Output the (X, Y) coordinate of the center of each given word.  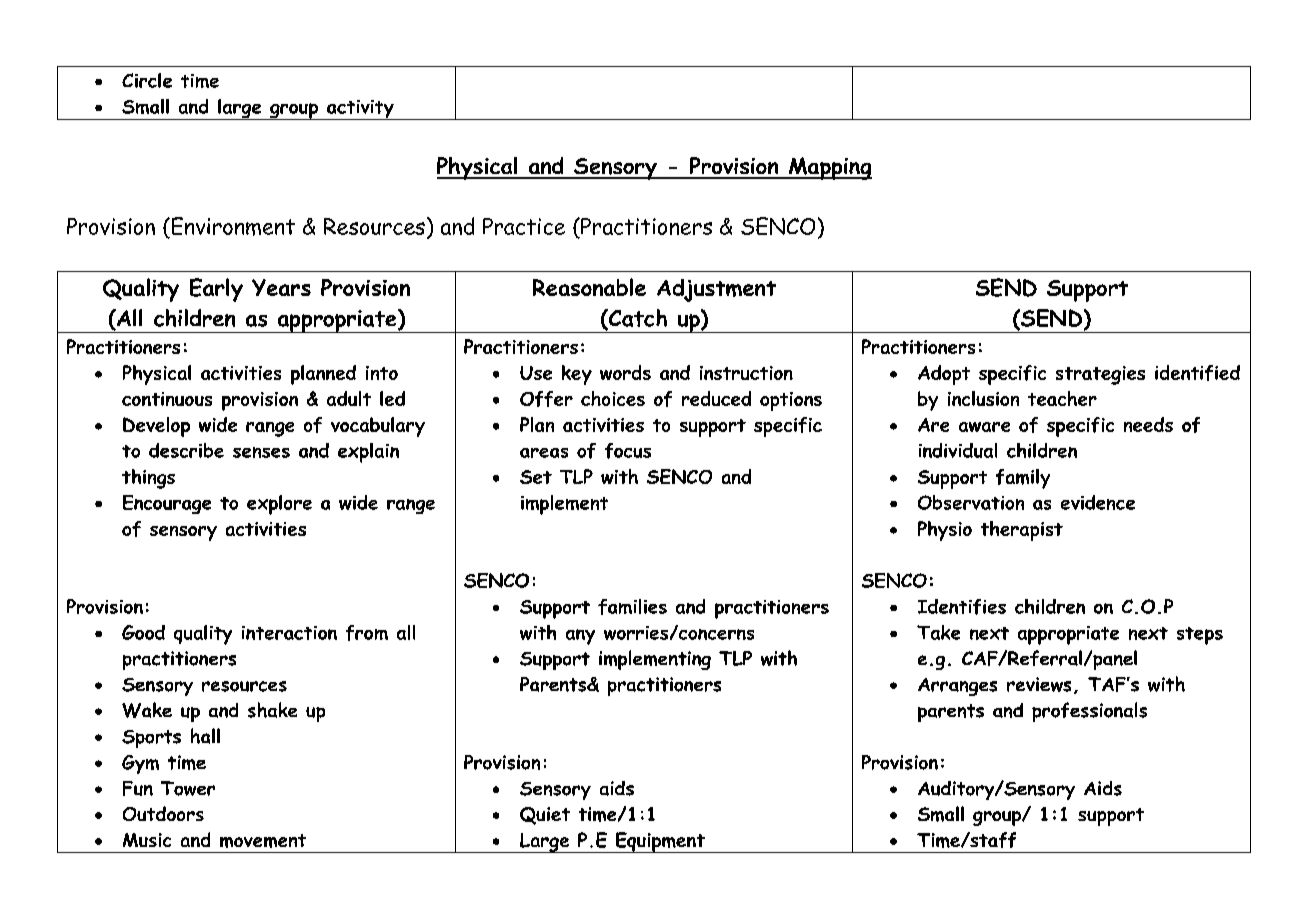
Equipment (660, 842)
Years (281, 287)
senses (261, 452)
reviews (1039, 684)
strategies (1100, 375)
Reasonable (589, 287)
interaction (289, 633)
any (580, 637)
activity (360, 110)
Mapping (829, 168)
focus (628, 451)
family (1023, 479)
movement (263, 841)
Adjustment (716, 290)
